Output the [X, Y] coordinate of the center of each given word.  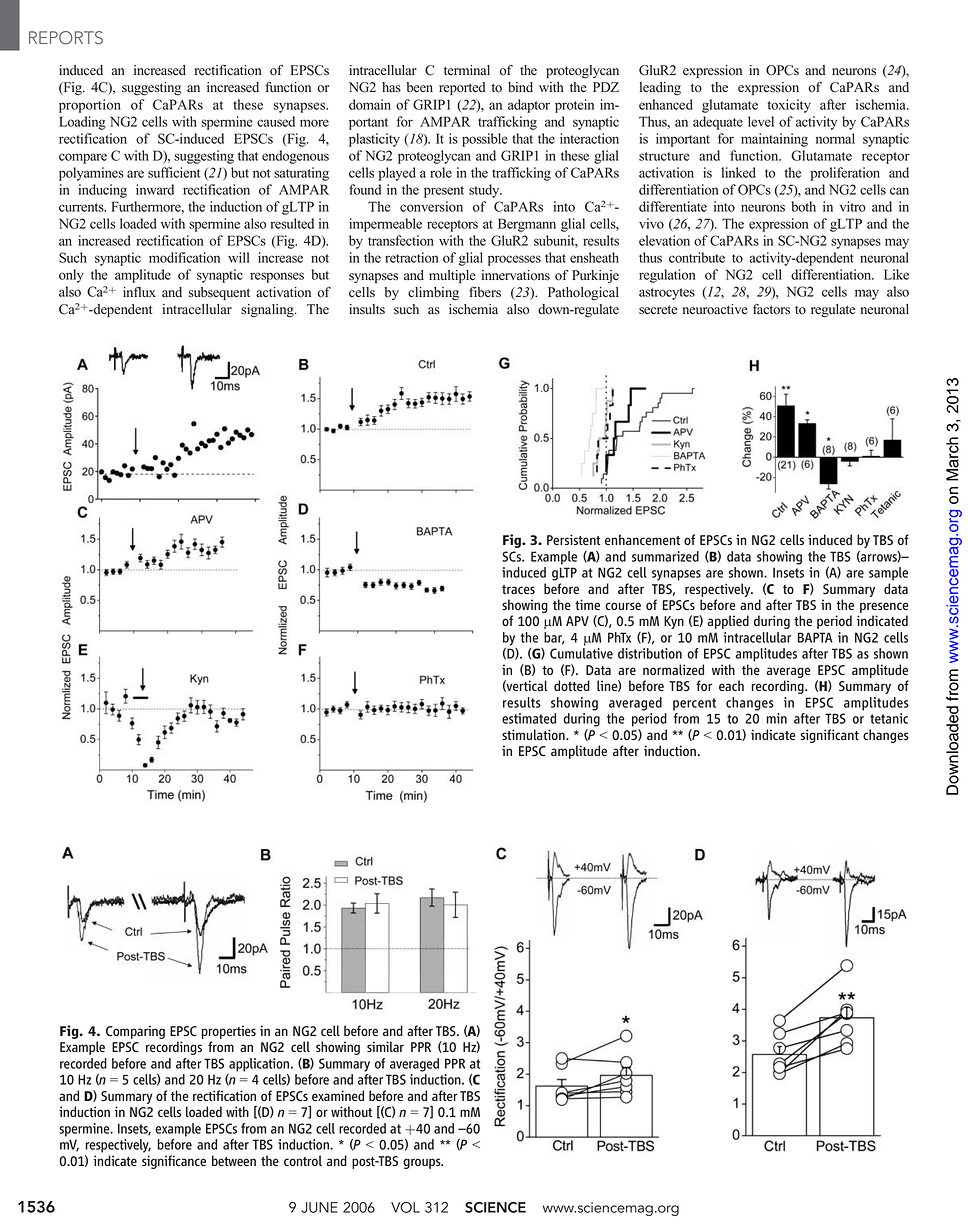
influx [139, 292]
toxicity [789, 106]
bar [554, 638]
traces [518, 589]
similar [385, 1046]
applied [728, 622]
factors [771, 309]
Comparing [135, 1032]
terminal [467, 70]
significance [174, 1162]
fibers [485, 292]
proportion [90, 106]
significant [829, 736]
